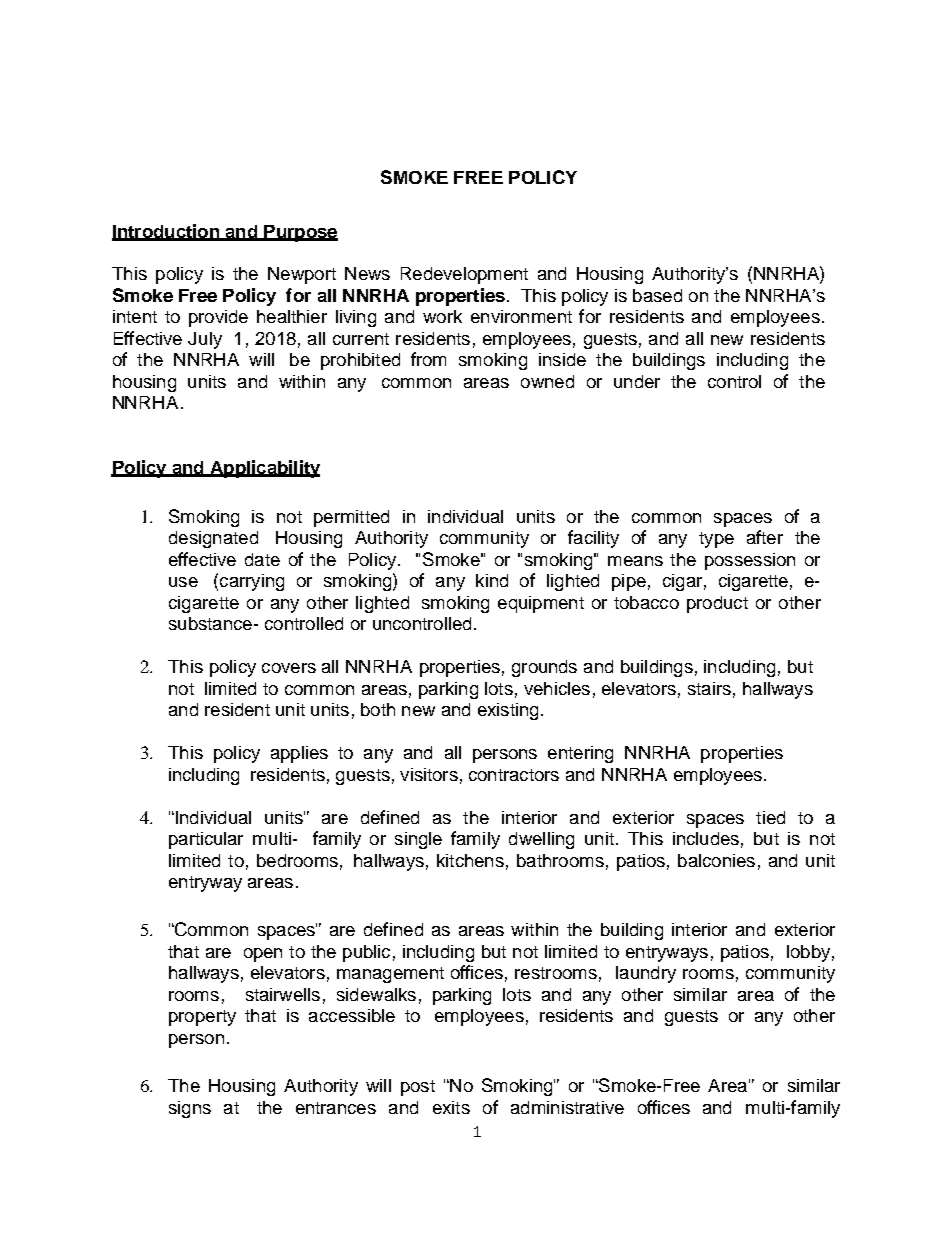  What do you see at coordinates (464, 275) in the page?
I see `Redevelopment` at bounding box center [464, 275].
